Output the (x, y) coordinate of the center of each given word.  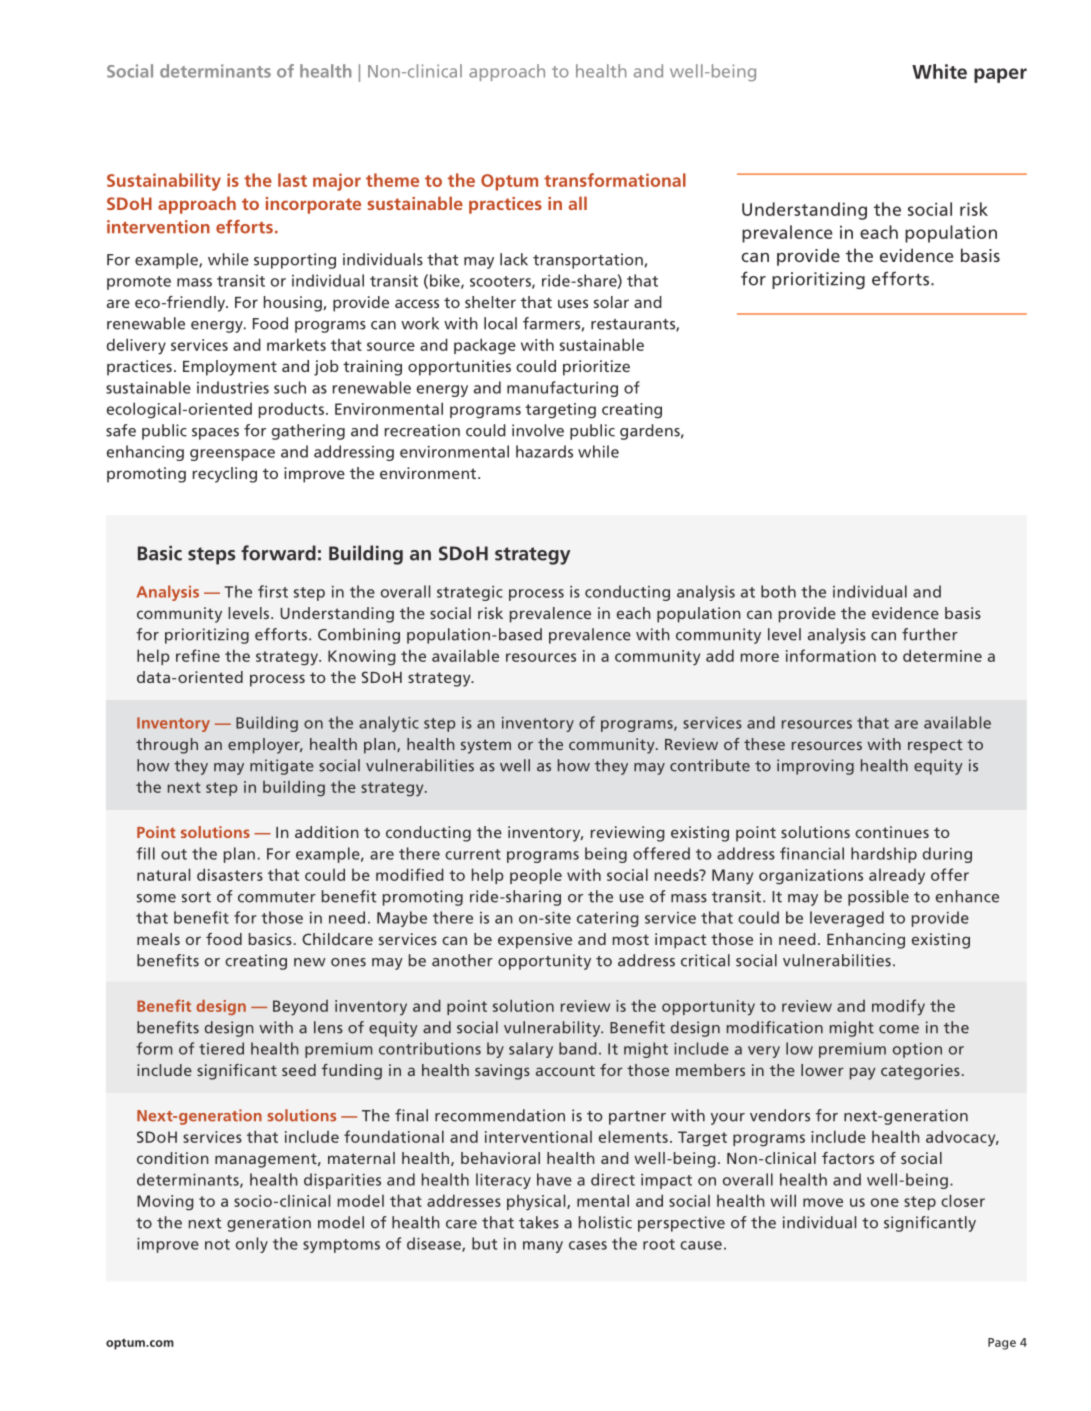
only (252, 1245)
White (939, 71)
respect (935, 746)
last (292, 180)
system (486, 746)
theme (392, 180)
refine (198, 655)
